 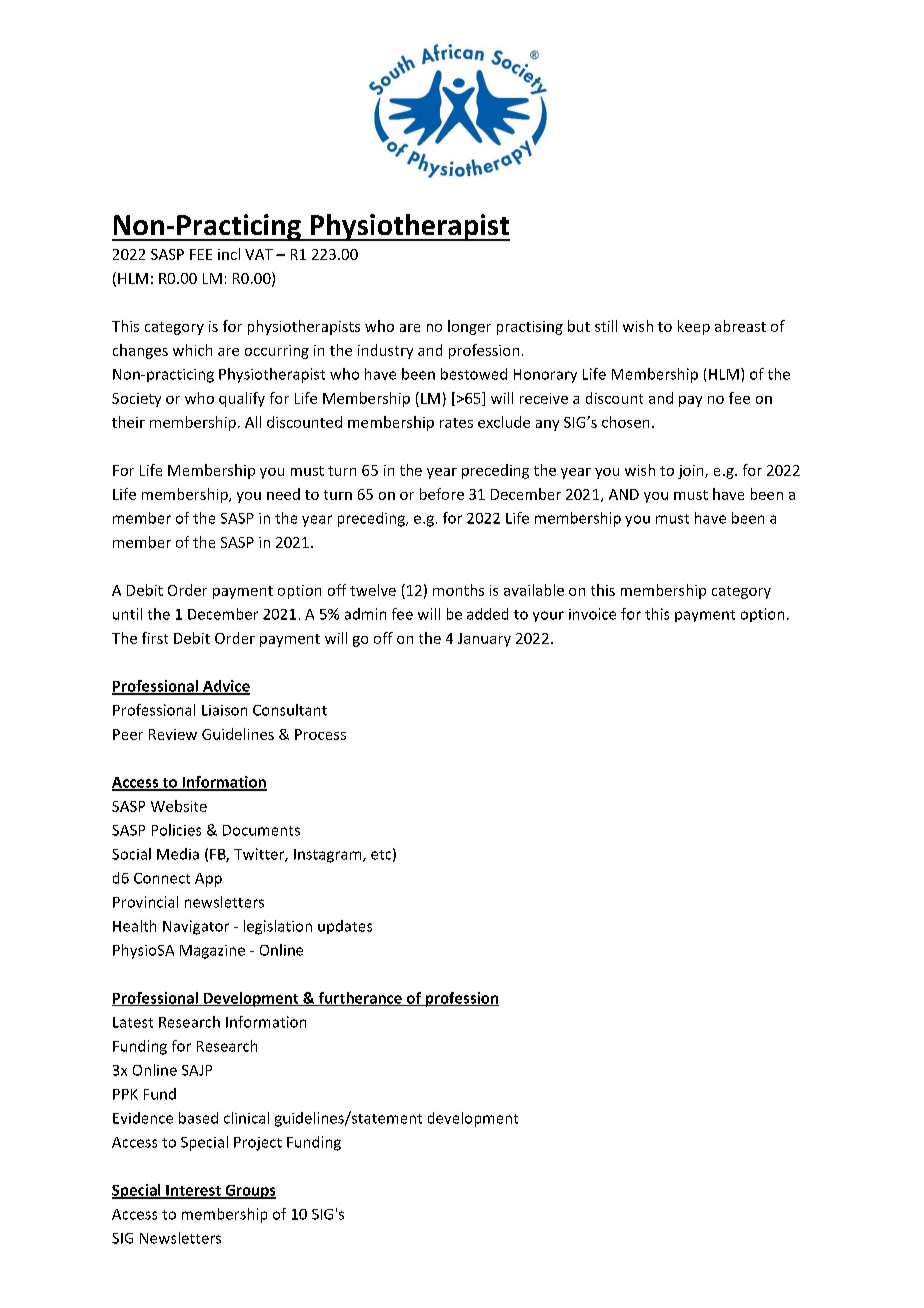 What do you see at coordinates (229, 254) in the page?
I see `incl` at bounding box center [229, 254].
